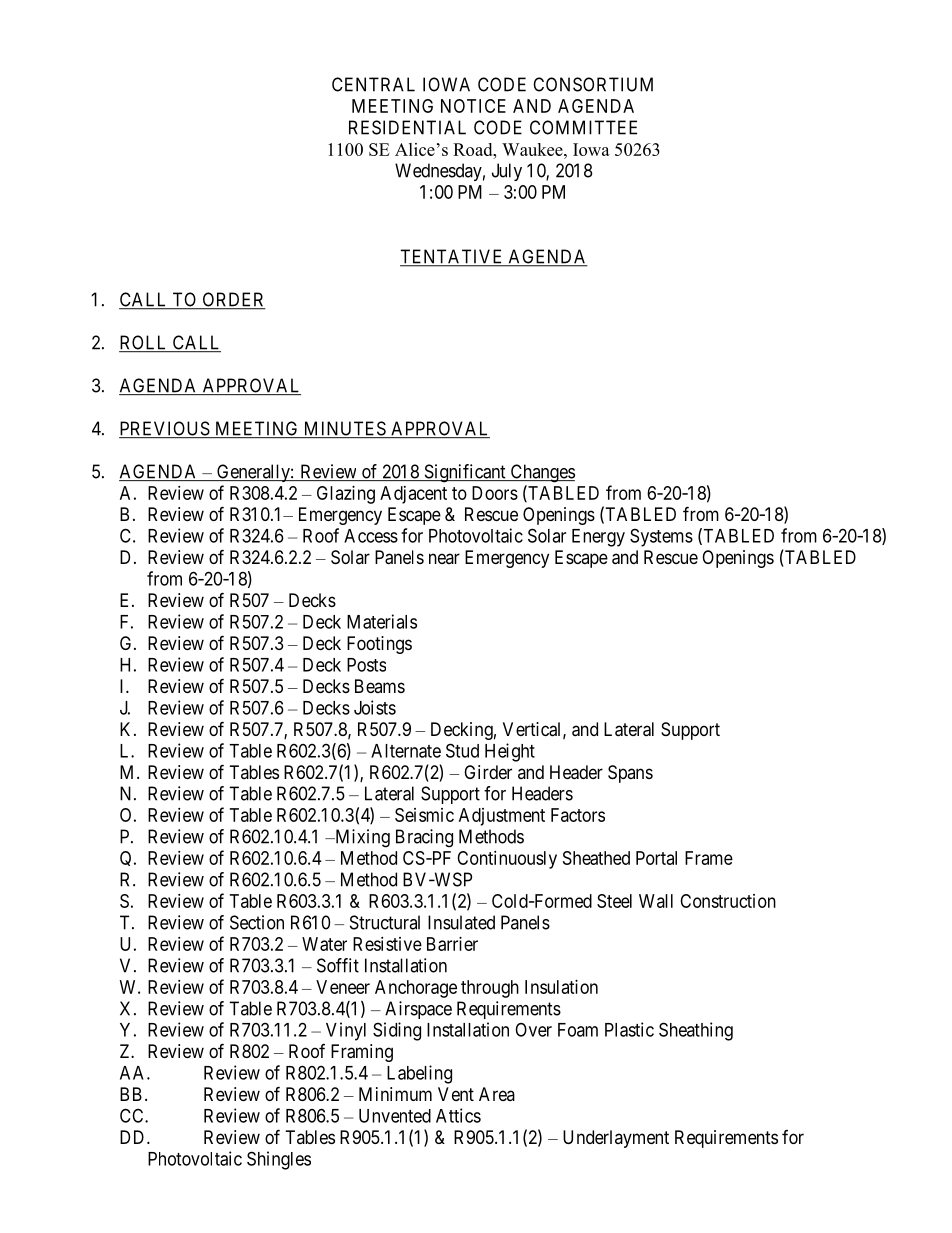  I want to click on Materials, so click(382, 621).
